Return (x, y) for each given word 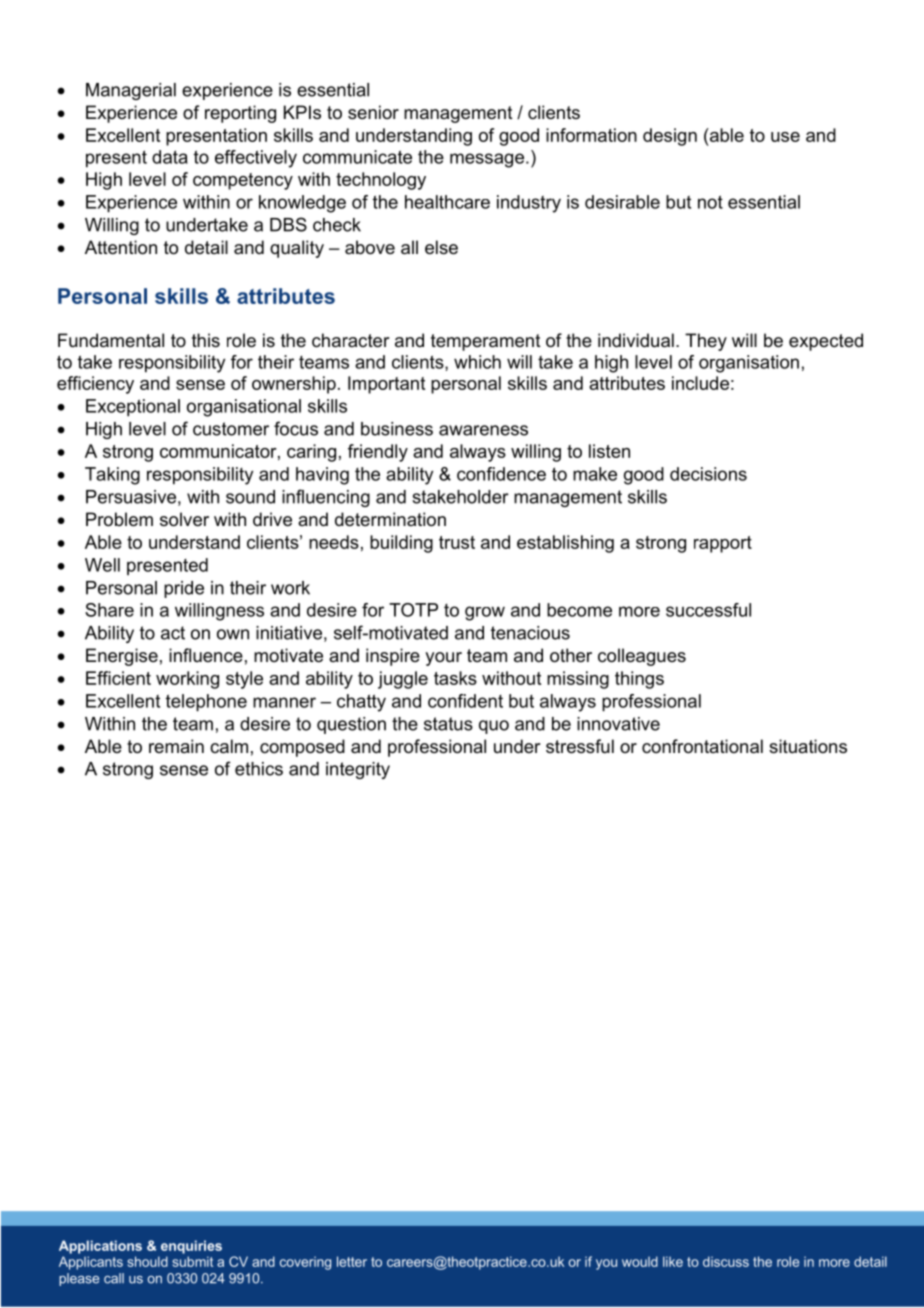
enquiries (191, 1247)
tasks (455, 678)
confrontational (702, 746)
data (170, 157)
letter (352, 1261)
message (487, 160)
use (785, 137)
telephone (206, 703)
